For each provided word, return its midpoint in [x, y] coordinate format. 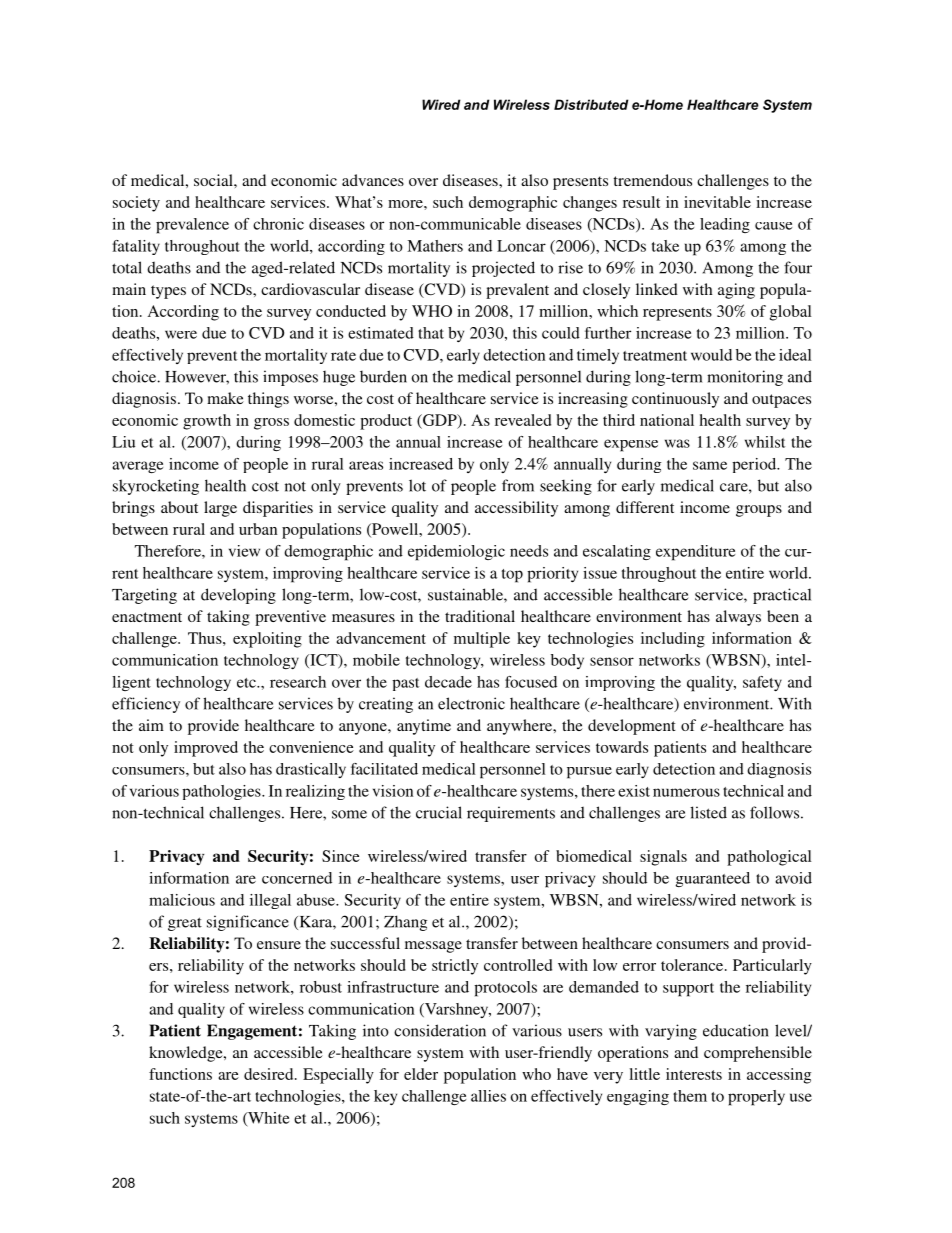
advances [373, 180]
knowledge [187, 1054]
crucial [439, 812]
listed [708, 812]
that [431, 333]
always [738, 618]
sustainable [466, 595]
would [711, 355]
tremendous [652, 180]
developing [238, 596]
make [225, 398]
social [214, 180]
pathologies [222, 792]
